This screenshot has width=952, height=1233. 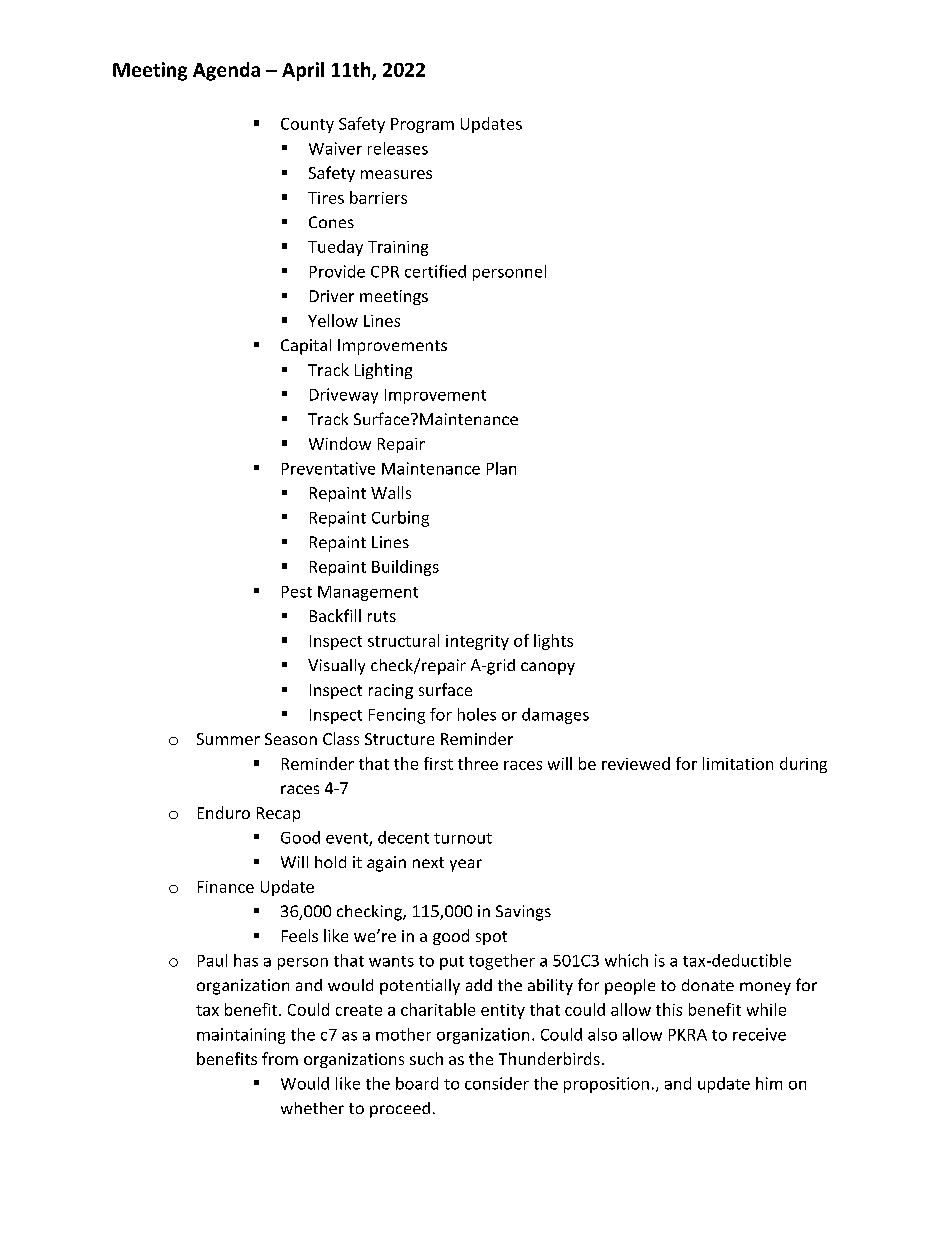 What do you see at coordinates (307, 125) in the screenshot?
I see `County` at bounding box center [307, 125].
